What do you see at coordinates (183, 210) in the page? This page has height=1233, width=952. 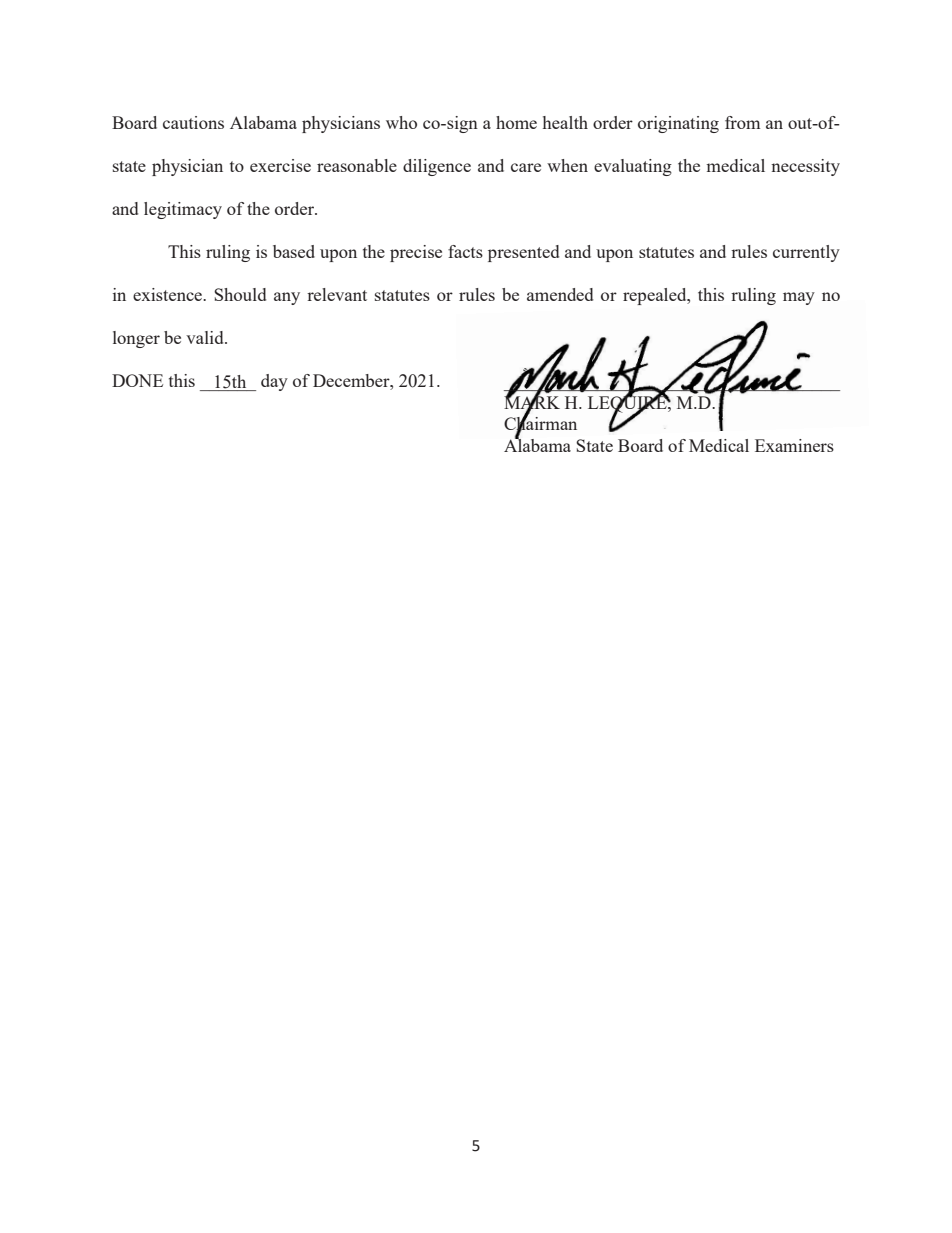 I see `legitimacy` at bounding box center [183, 210].
